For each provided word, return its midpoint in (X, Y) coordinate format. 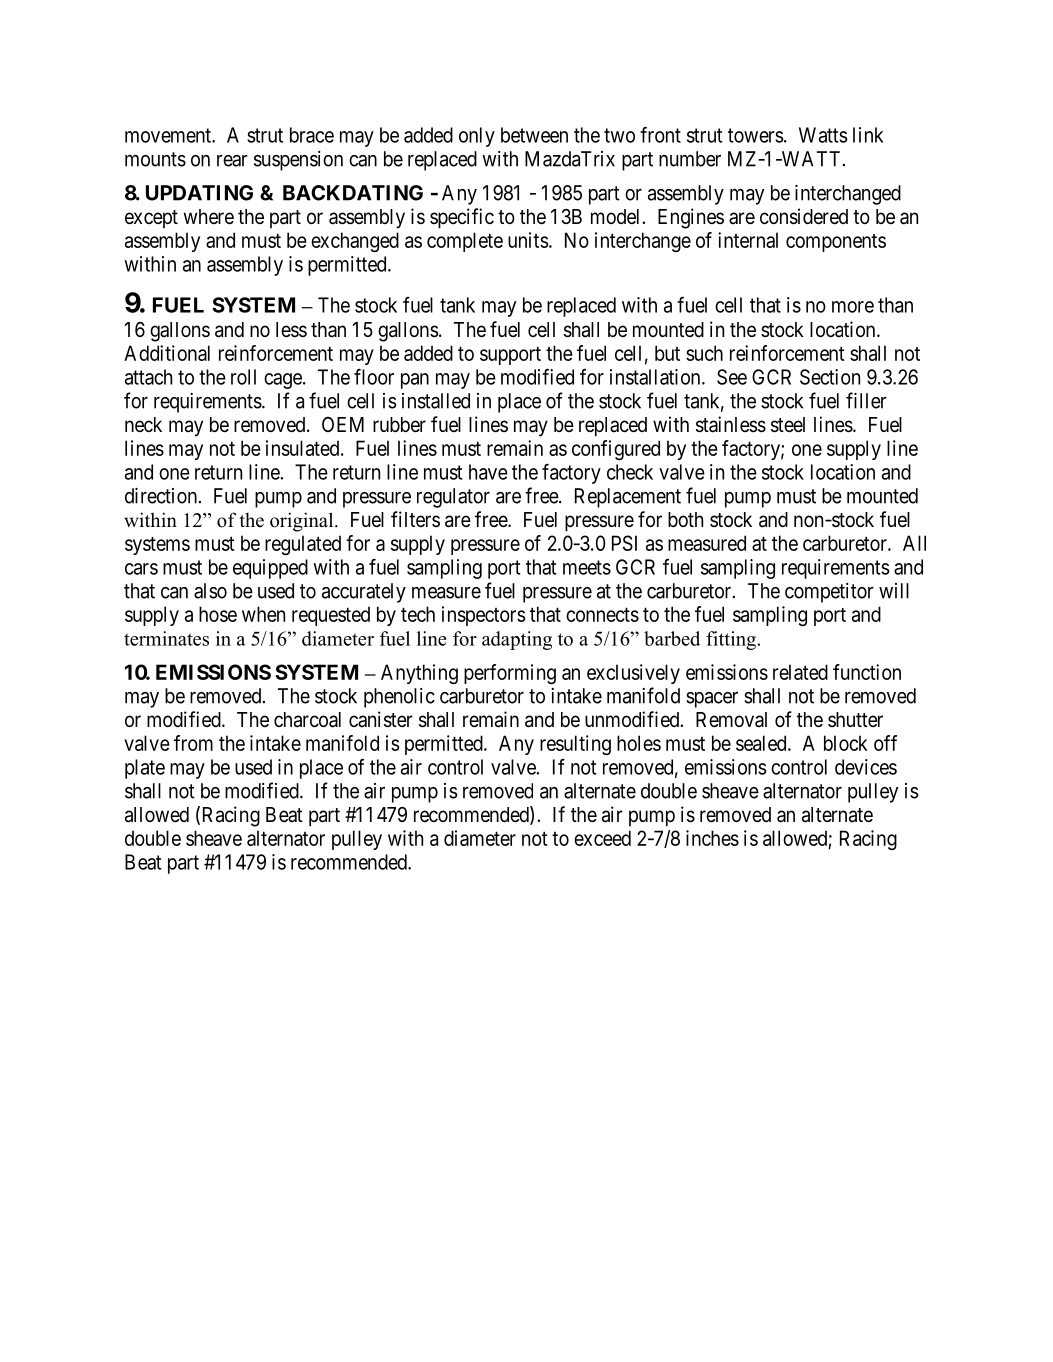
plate (145, 769)
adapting (517, 640)
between (534, 135)
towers (756, 135)
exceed (602, 838)
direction (161, 496)
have (488, 472)
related (800, 672)
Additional (167, 353)
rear (232, 161)
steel (788, 425)
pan (415, 381)
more (853, 307)
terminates (166, 638)
